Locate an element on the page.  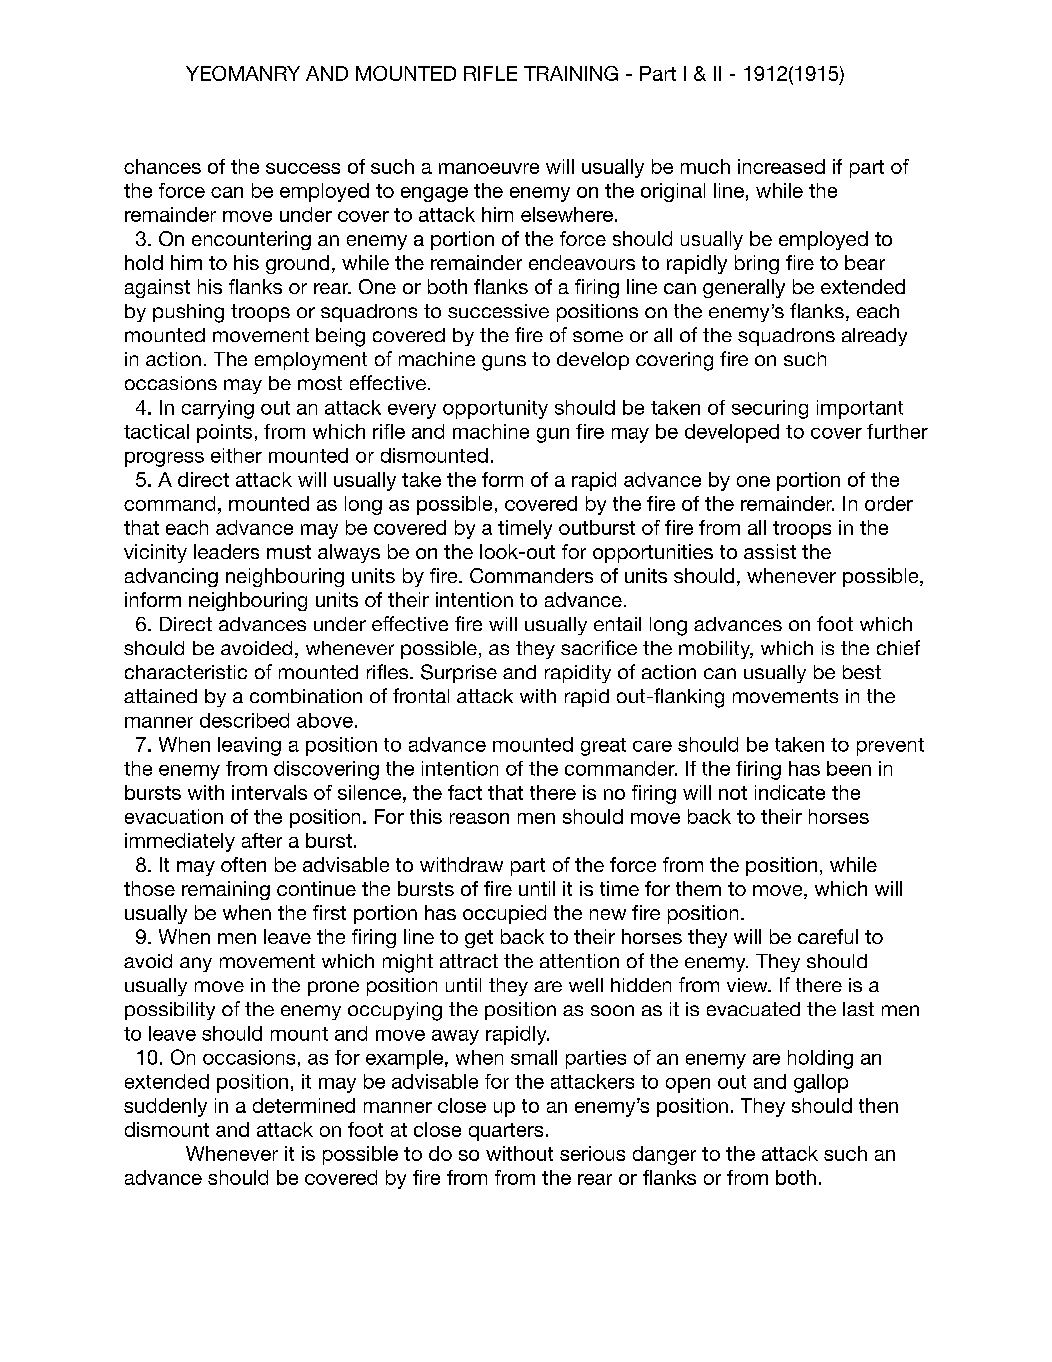
elsewhere is located at coordinates (567, 214).
